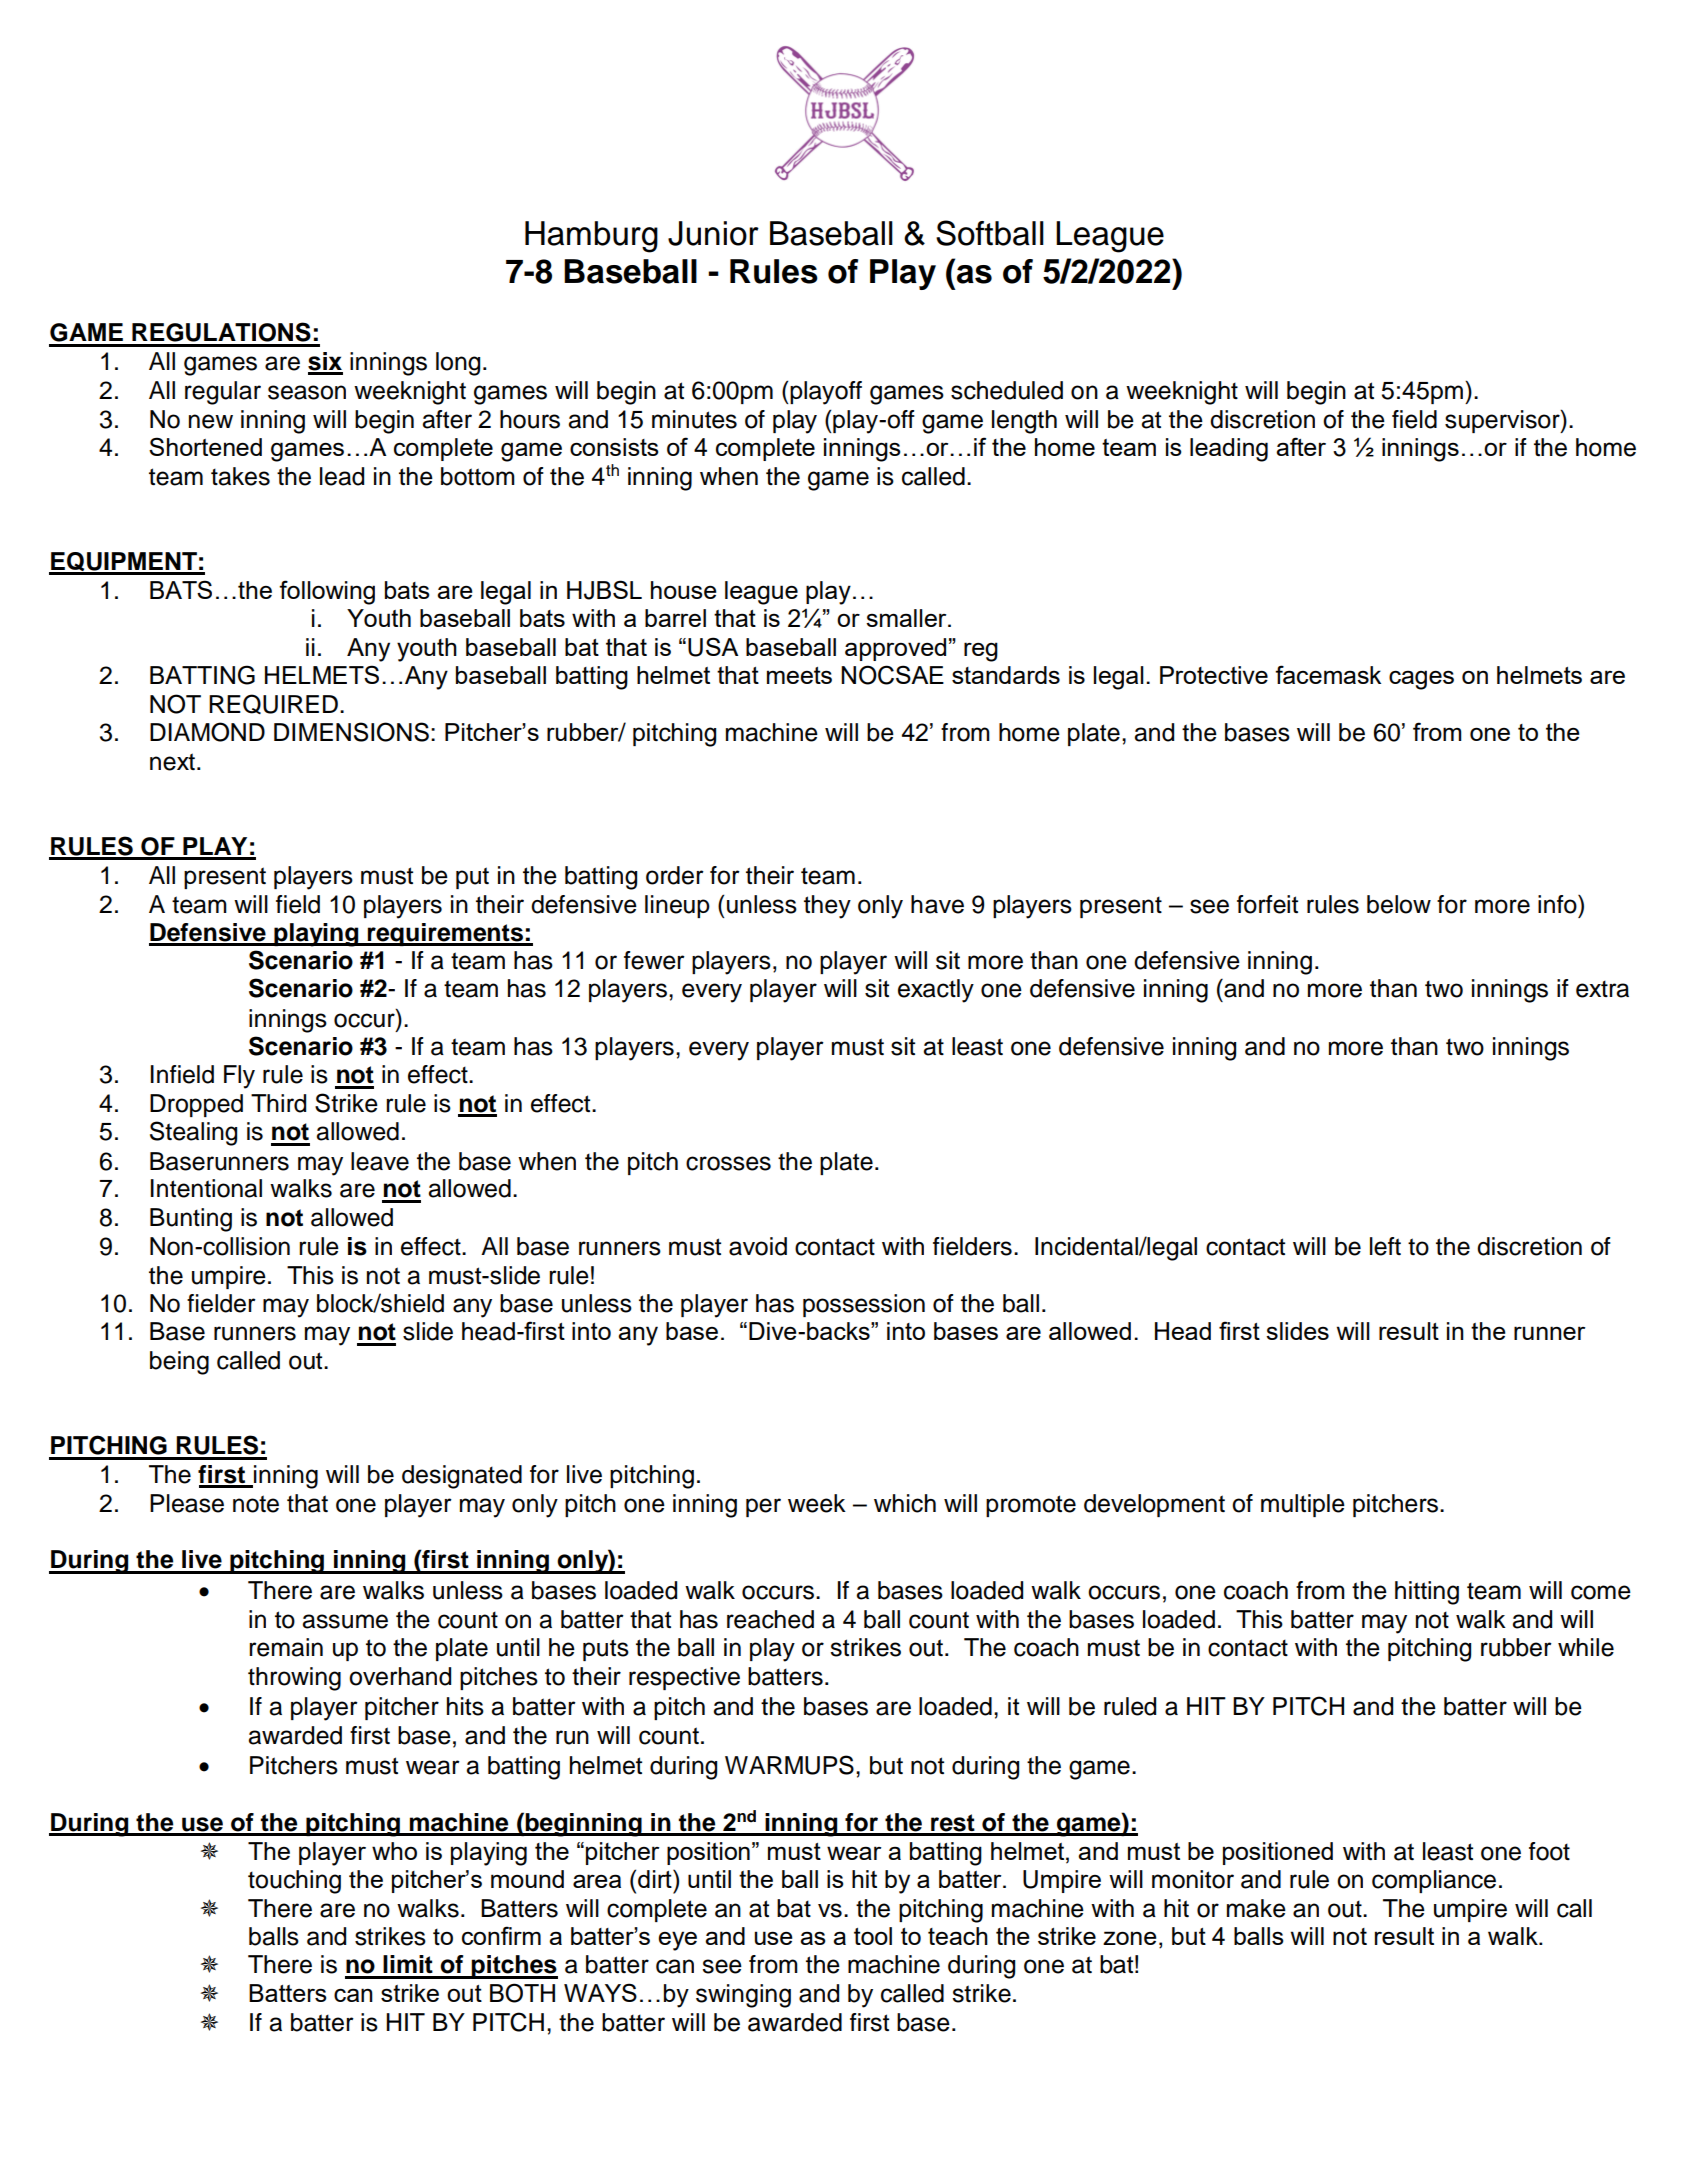 Image resolution: width=1688 pixels, height=2184 pixels. What do you see at coordinates (294, 1882) in the document?
I see `touching` at bounding box center [294, 1882].
